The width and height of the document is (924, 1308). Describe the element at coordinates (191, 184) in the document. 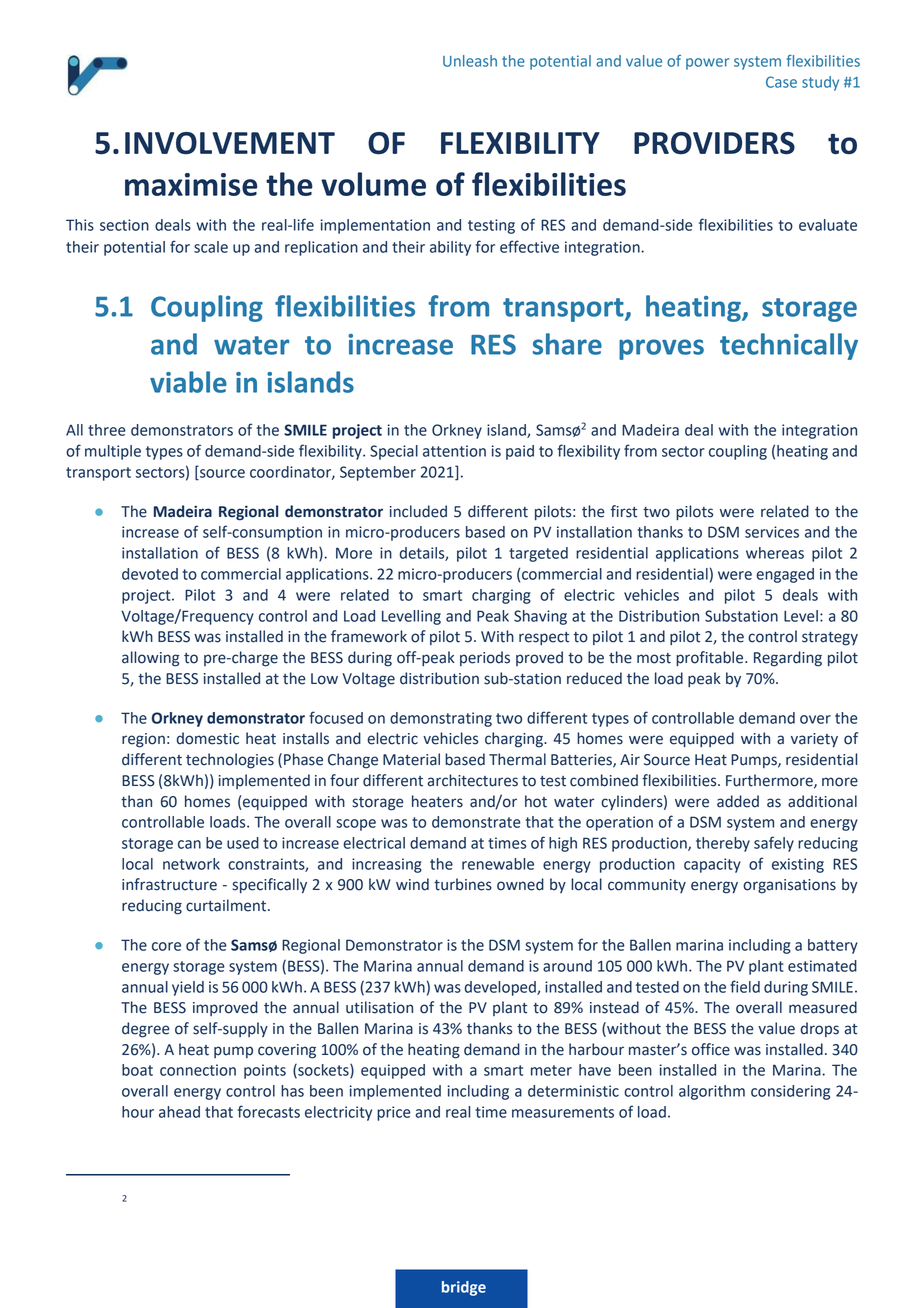

I see `maximise` at that location.
